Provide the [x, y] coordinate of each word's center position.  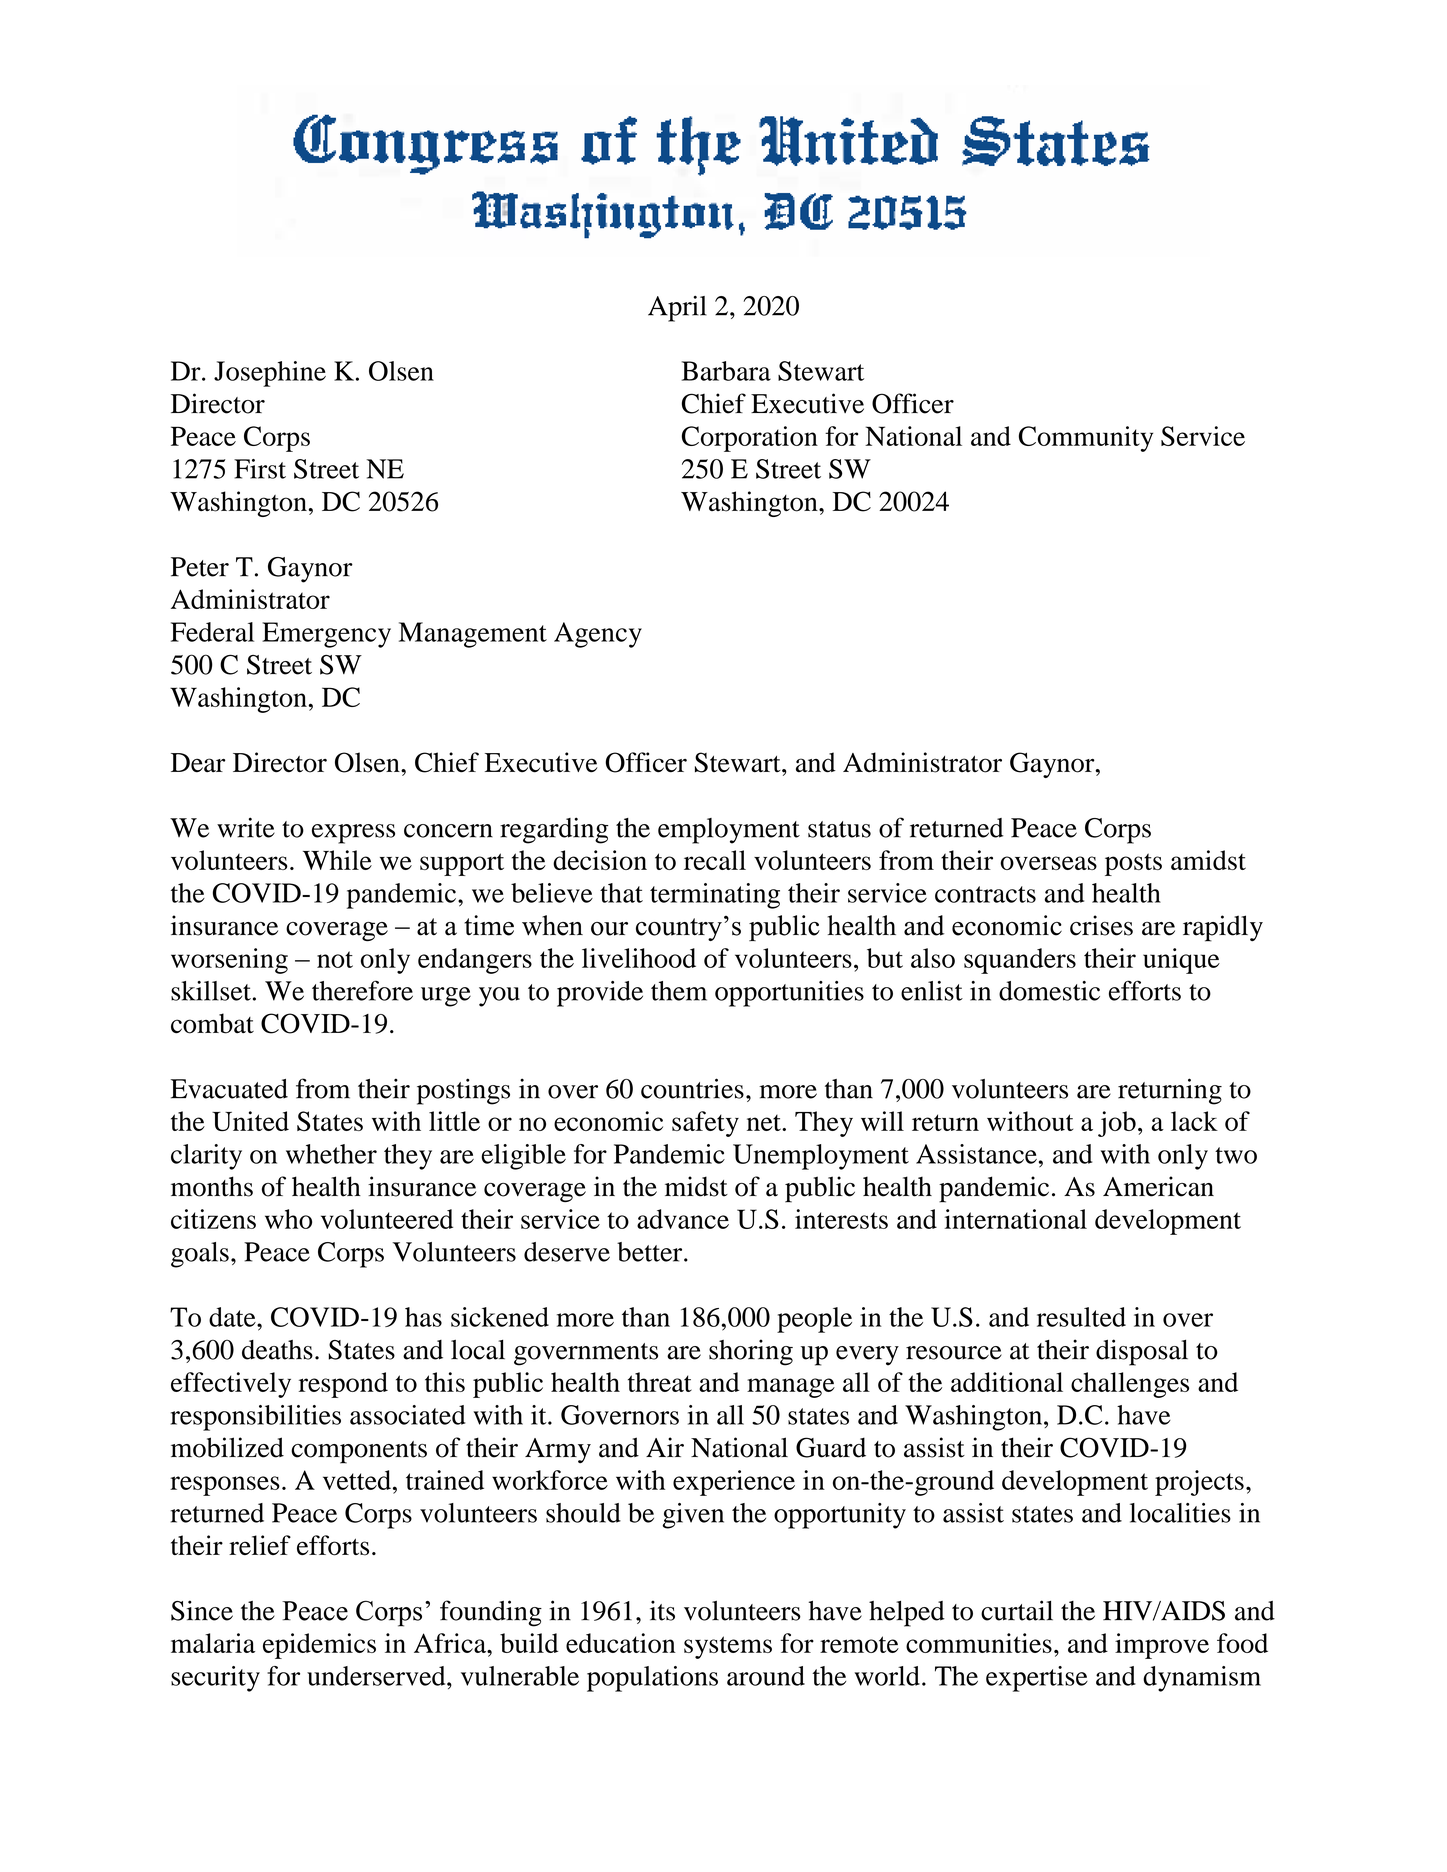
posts [1133, 864]
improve [1162, 1646]
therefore [362, 990]
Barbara [726, 371]
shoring [751, 1352]
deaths [277, 1350]
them [679, 991]
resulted [1081, 1317]
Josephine [270, 374]
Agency [598, 635]
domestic [1049, 991]
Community [1086, 439]
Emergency [326, 635]
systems [728, 1647]
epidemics [319, 1646]
